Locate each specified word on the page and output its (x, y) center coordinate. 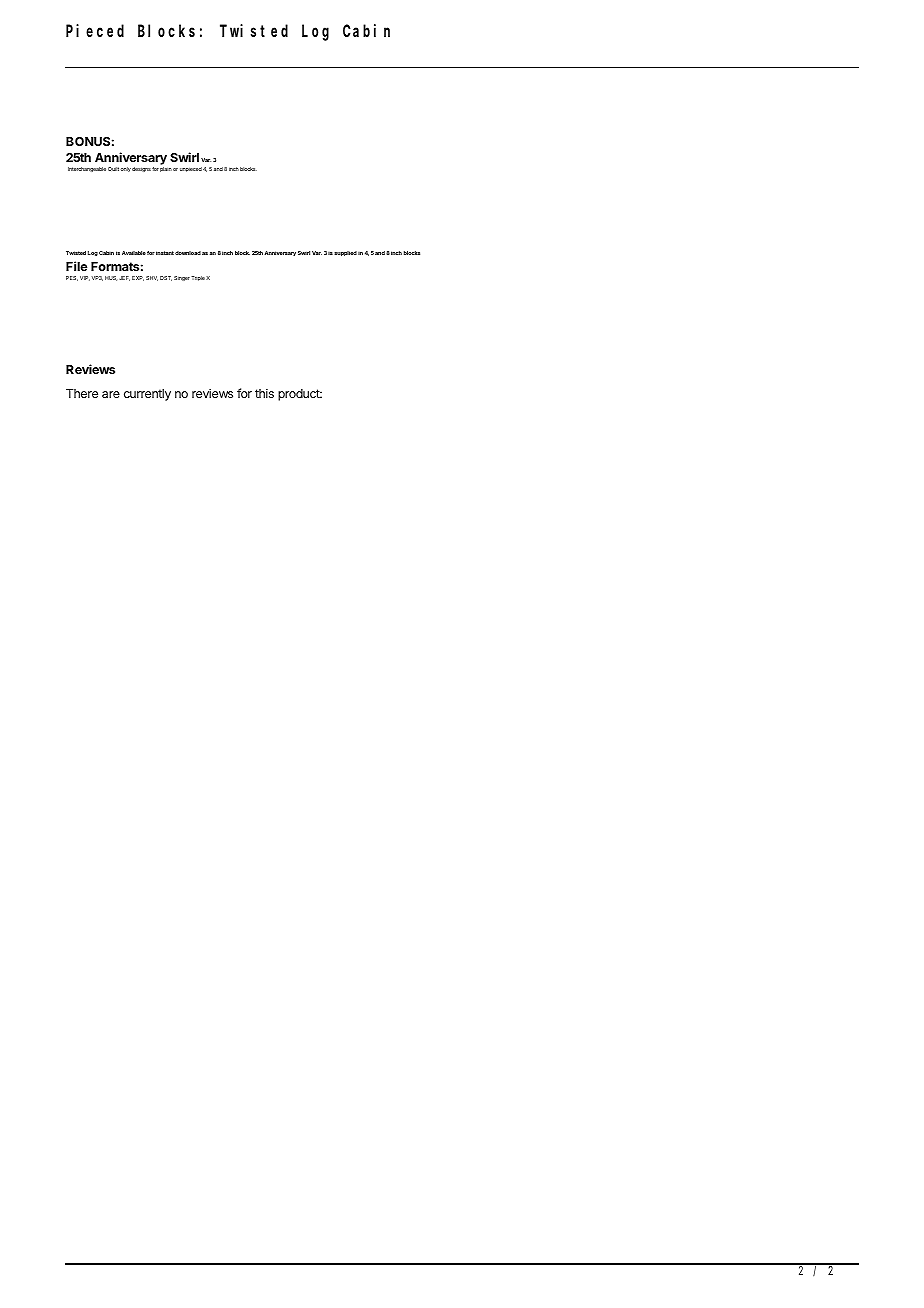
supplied (345, 253)
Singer (182, 278)
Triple (198, 278)
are (111, 394)
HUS (111, 278)
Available (134, 253)
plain (166, 169)
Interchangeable (87, 169)
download (188, 253)
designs (141, 169)
